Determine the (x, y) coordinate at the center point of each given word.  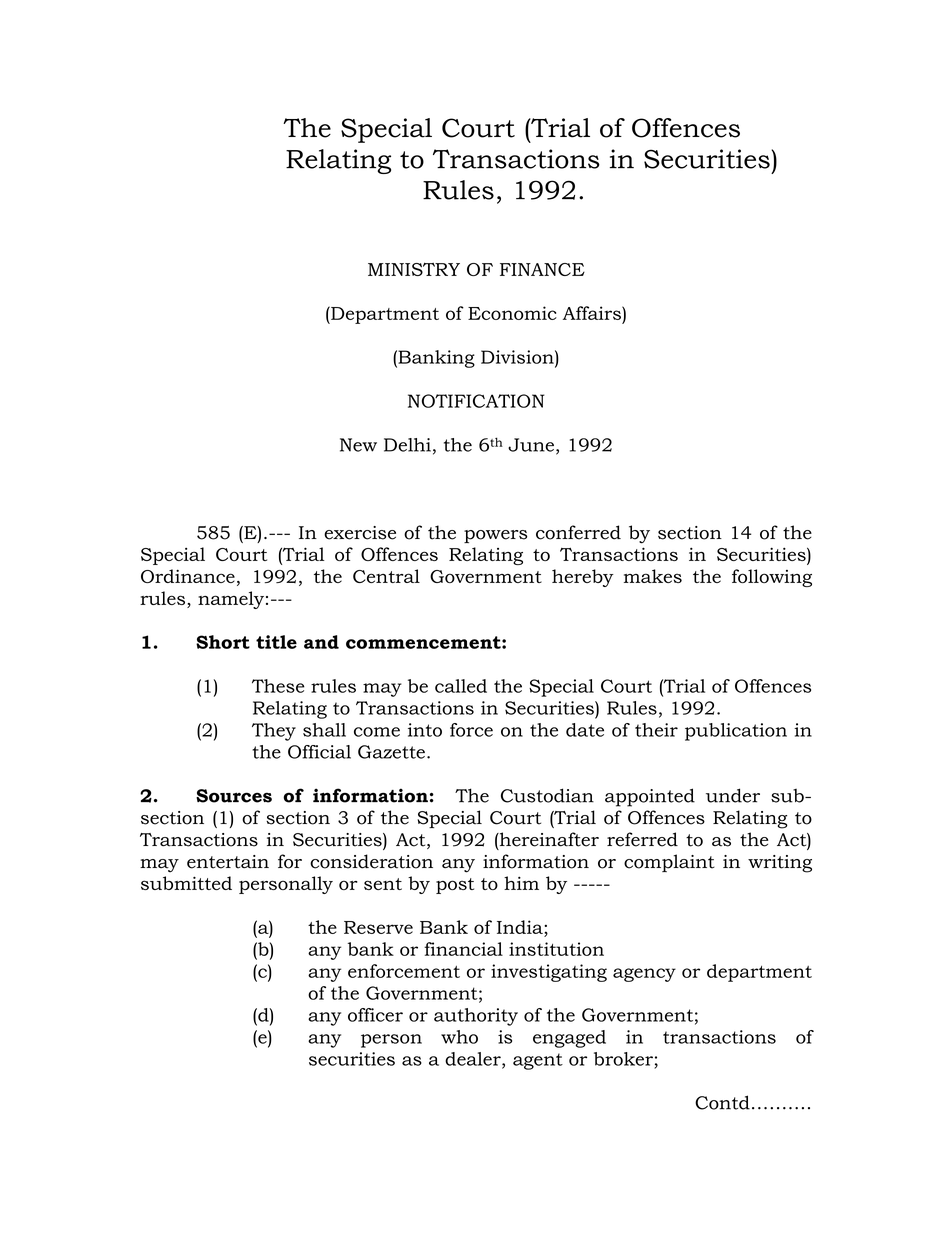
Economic (512, 313)
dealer (474, 1060)
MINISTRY (414, 269)
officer (375, 1015)
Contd (722, 1102)
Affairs (593, 313)
